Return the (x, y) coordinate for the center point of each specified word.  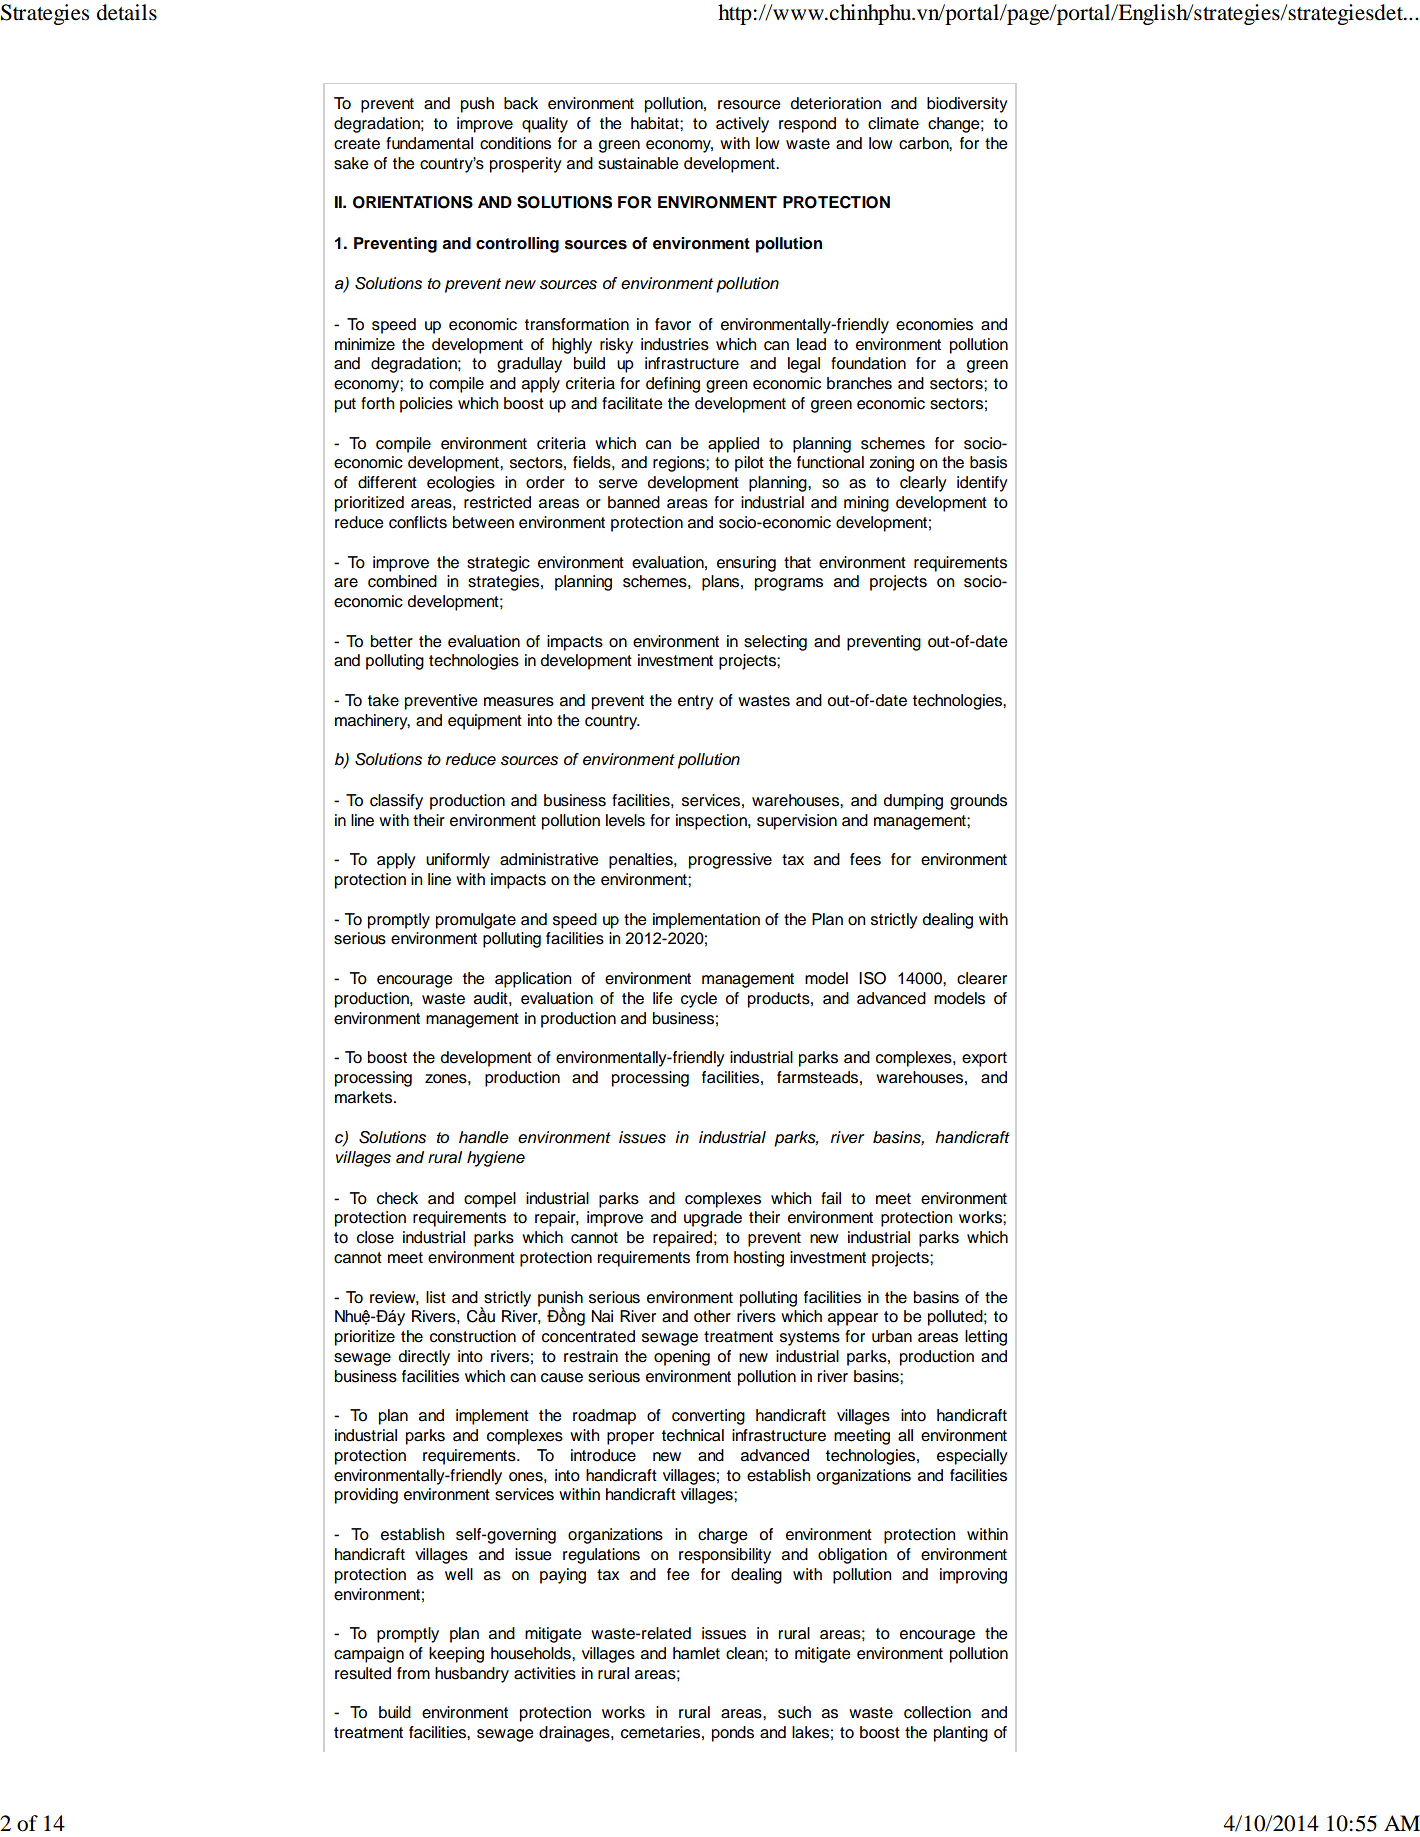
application (533, 980)
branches (859, 383)
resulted (363, 1673)
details (127, 12)
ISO (872, 978)
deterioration (836, 103)
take (383, 700)
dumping (913, 802)
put (345, 405)
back (521, 103)
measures (519, 702)
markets (365, 1097)
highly (572, 346)
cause (562, 1378)
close (375, 1237)
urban (892, 1336)
